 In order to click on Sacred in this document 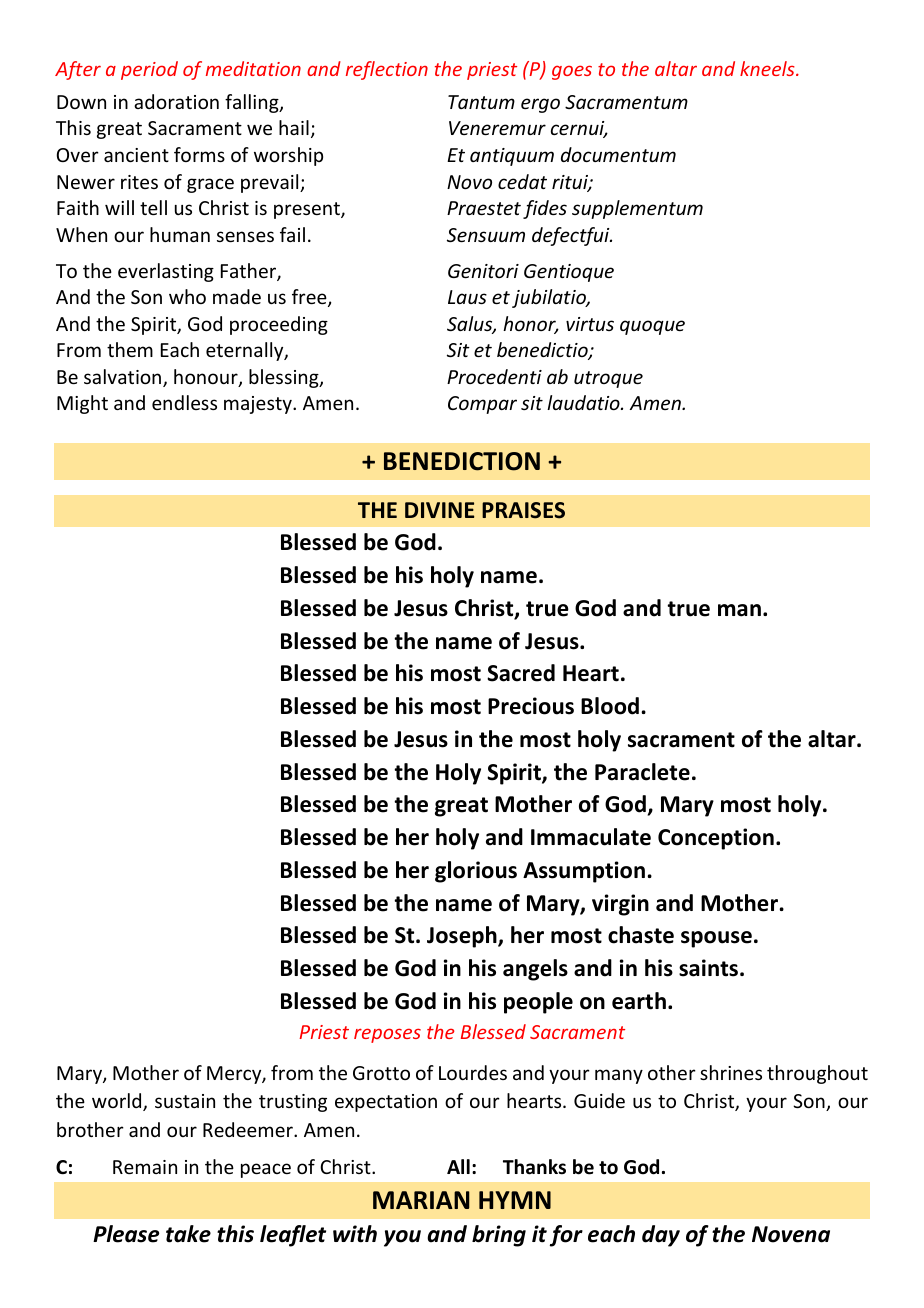, I will do `click(521, 673)`.
